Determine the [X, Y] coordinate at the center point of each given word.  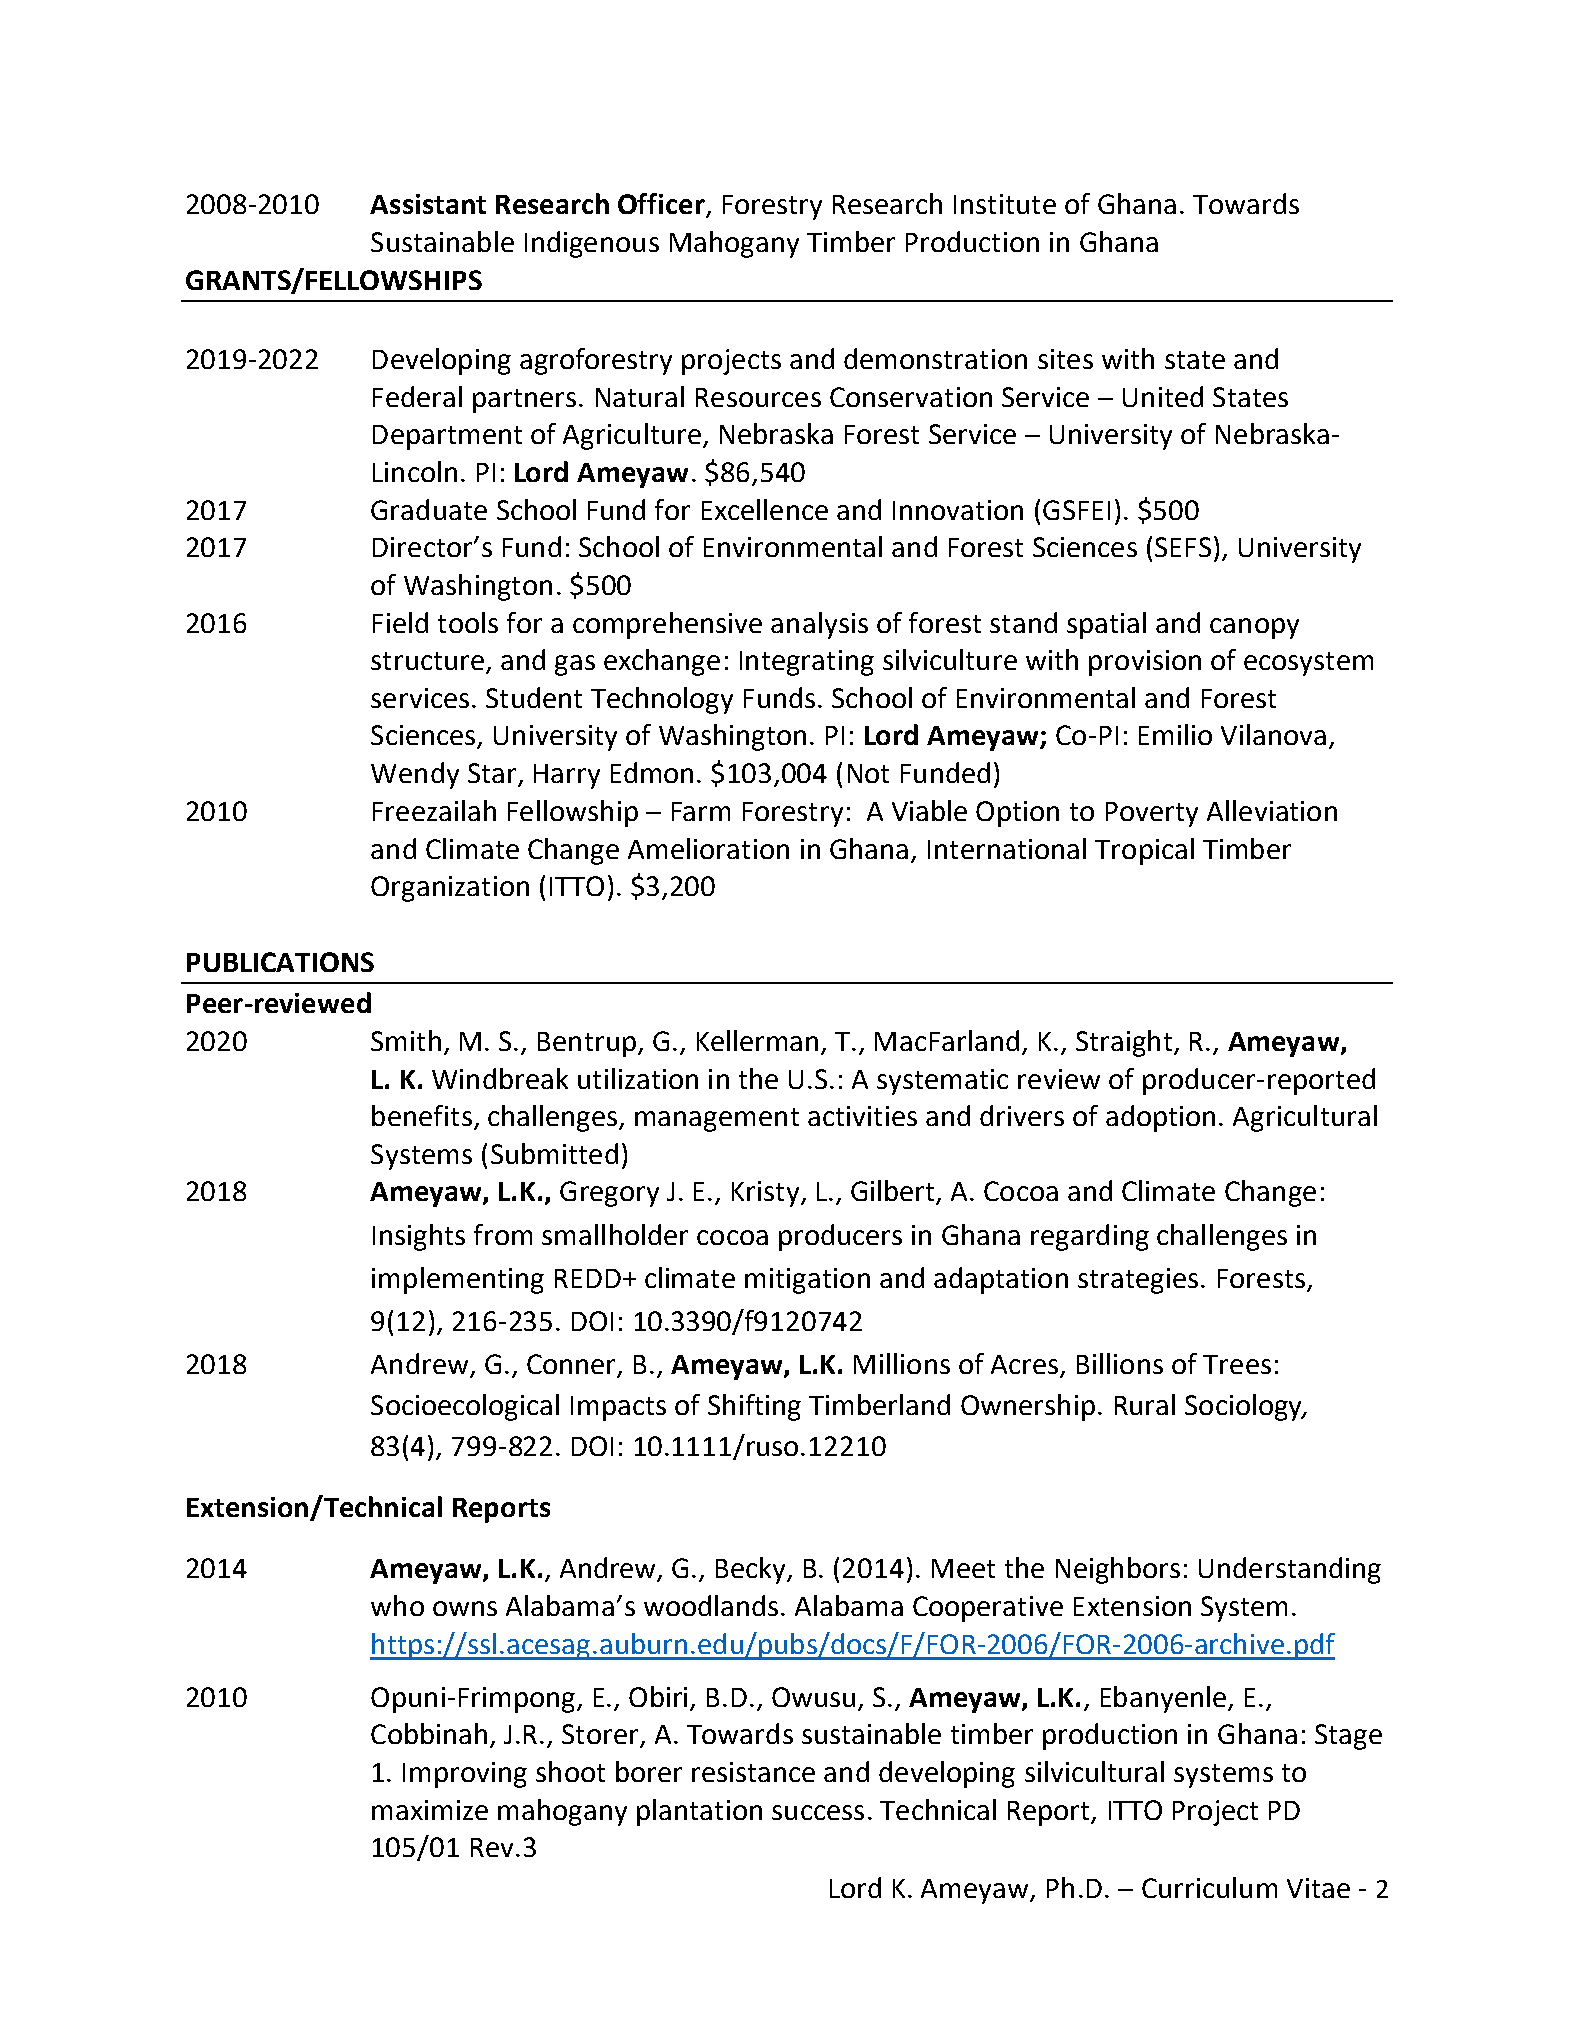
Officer [662, 205]
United [1163, 396]
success [818, 1812]
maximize [430, 1810]
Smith [406, 1040]
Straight [1124, 1043]
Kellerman [757, 1040]
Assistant [428, 204]
